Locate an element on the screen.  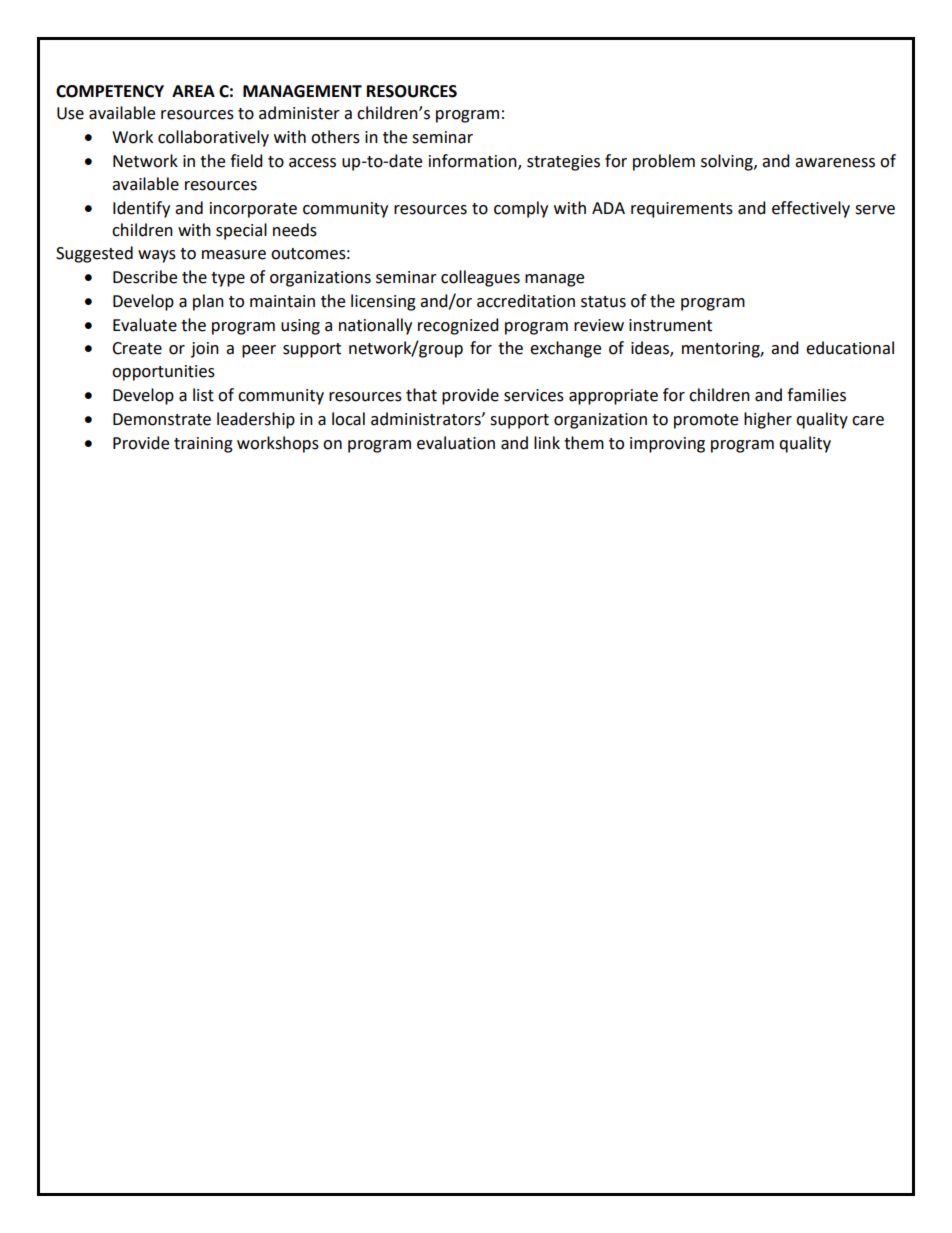
status is located at coordinates (603, 302).
